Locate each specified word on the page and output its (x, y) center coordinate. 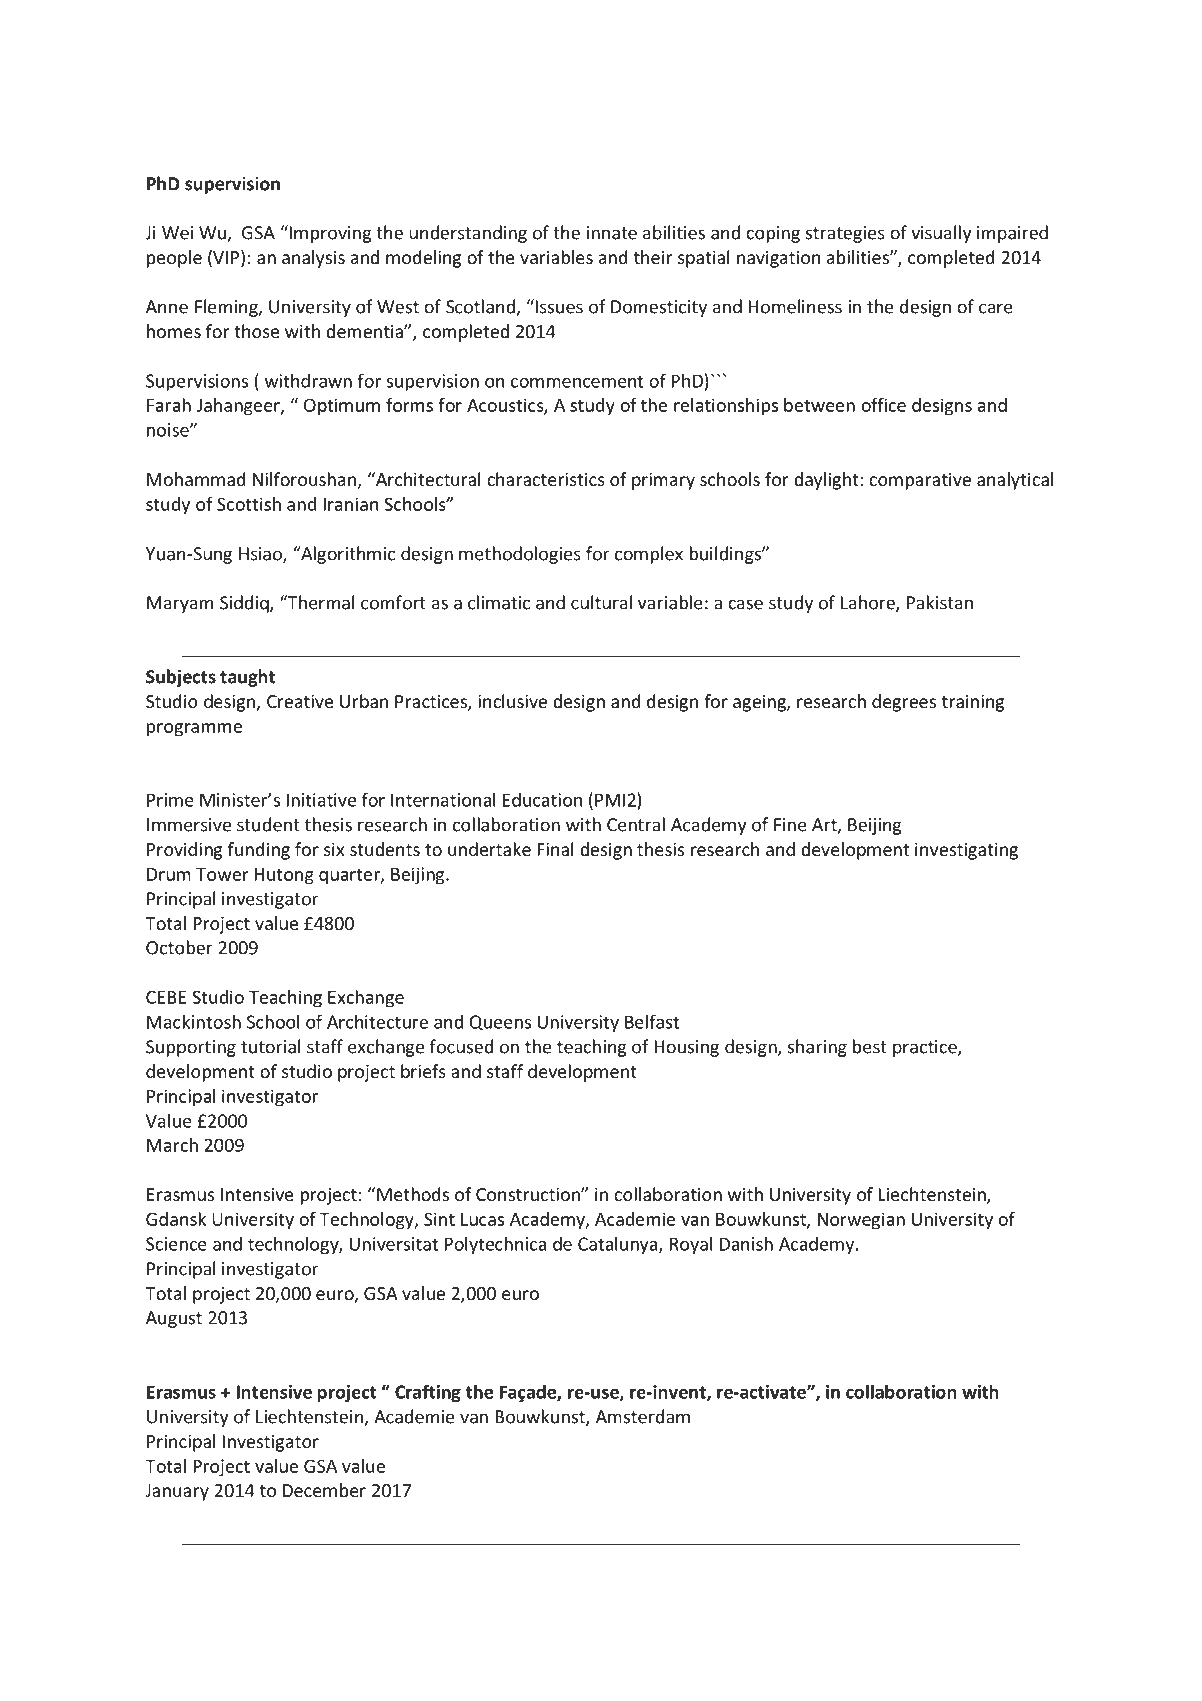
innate (611, 233)
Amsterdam (643, 1416)
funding (258, 851)
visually (941, 234)
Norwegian (861, 1221)
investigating (966, 851)
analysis (313, 259)
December (324, 1490)
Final (555, 849)
